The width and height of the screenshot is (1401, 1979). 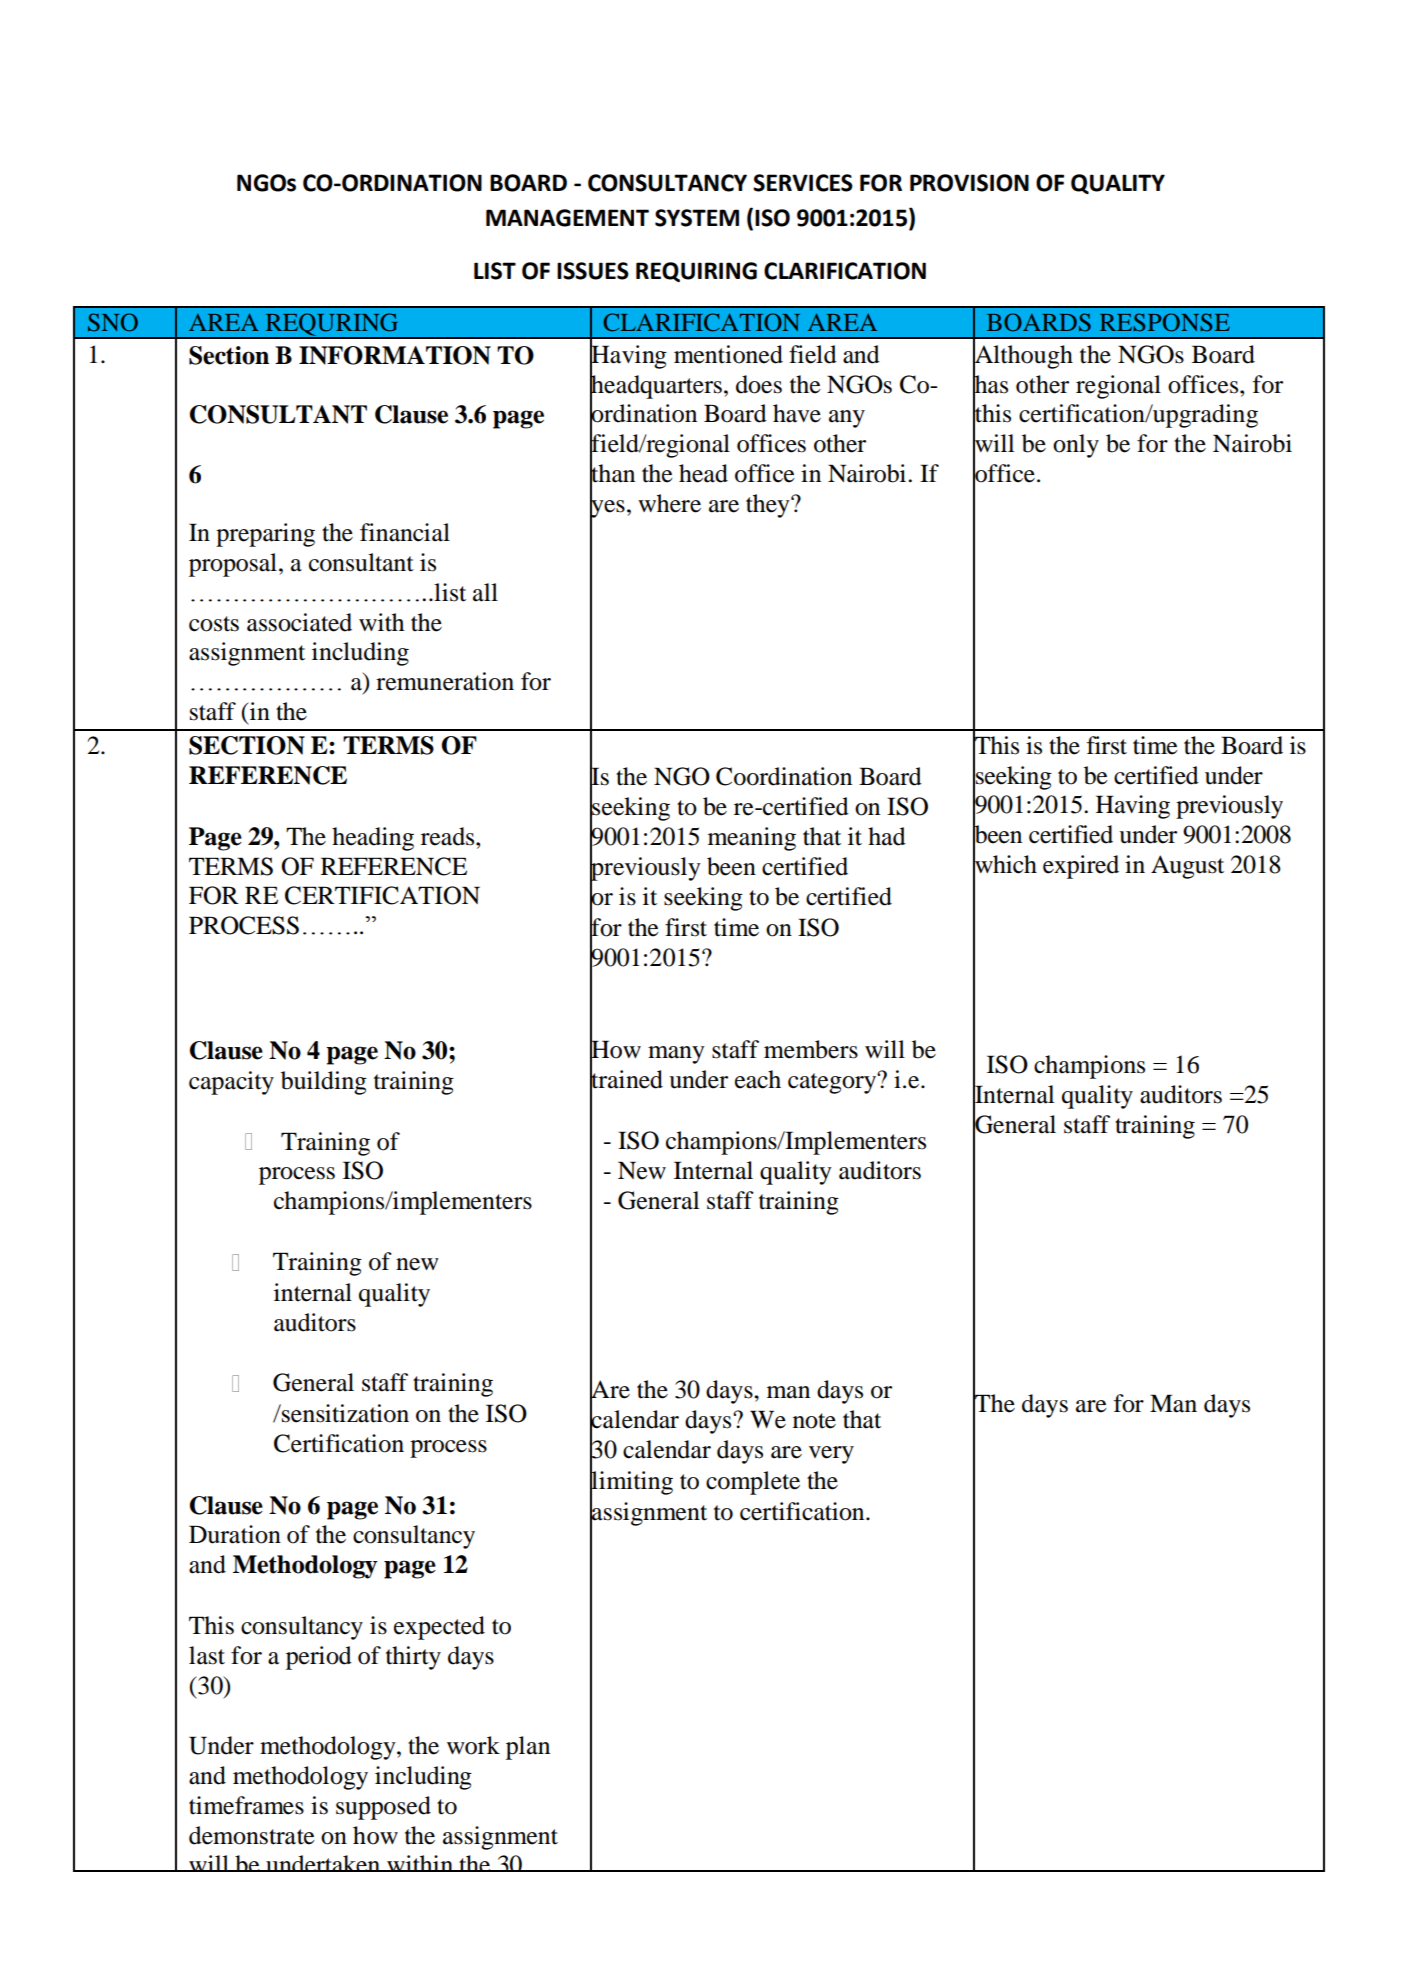 I want to click on SYSTEM, so click(x=697, y=218).
